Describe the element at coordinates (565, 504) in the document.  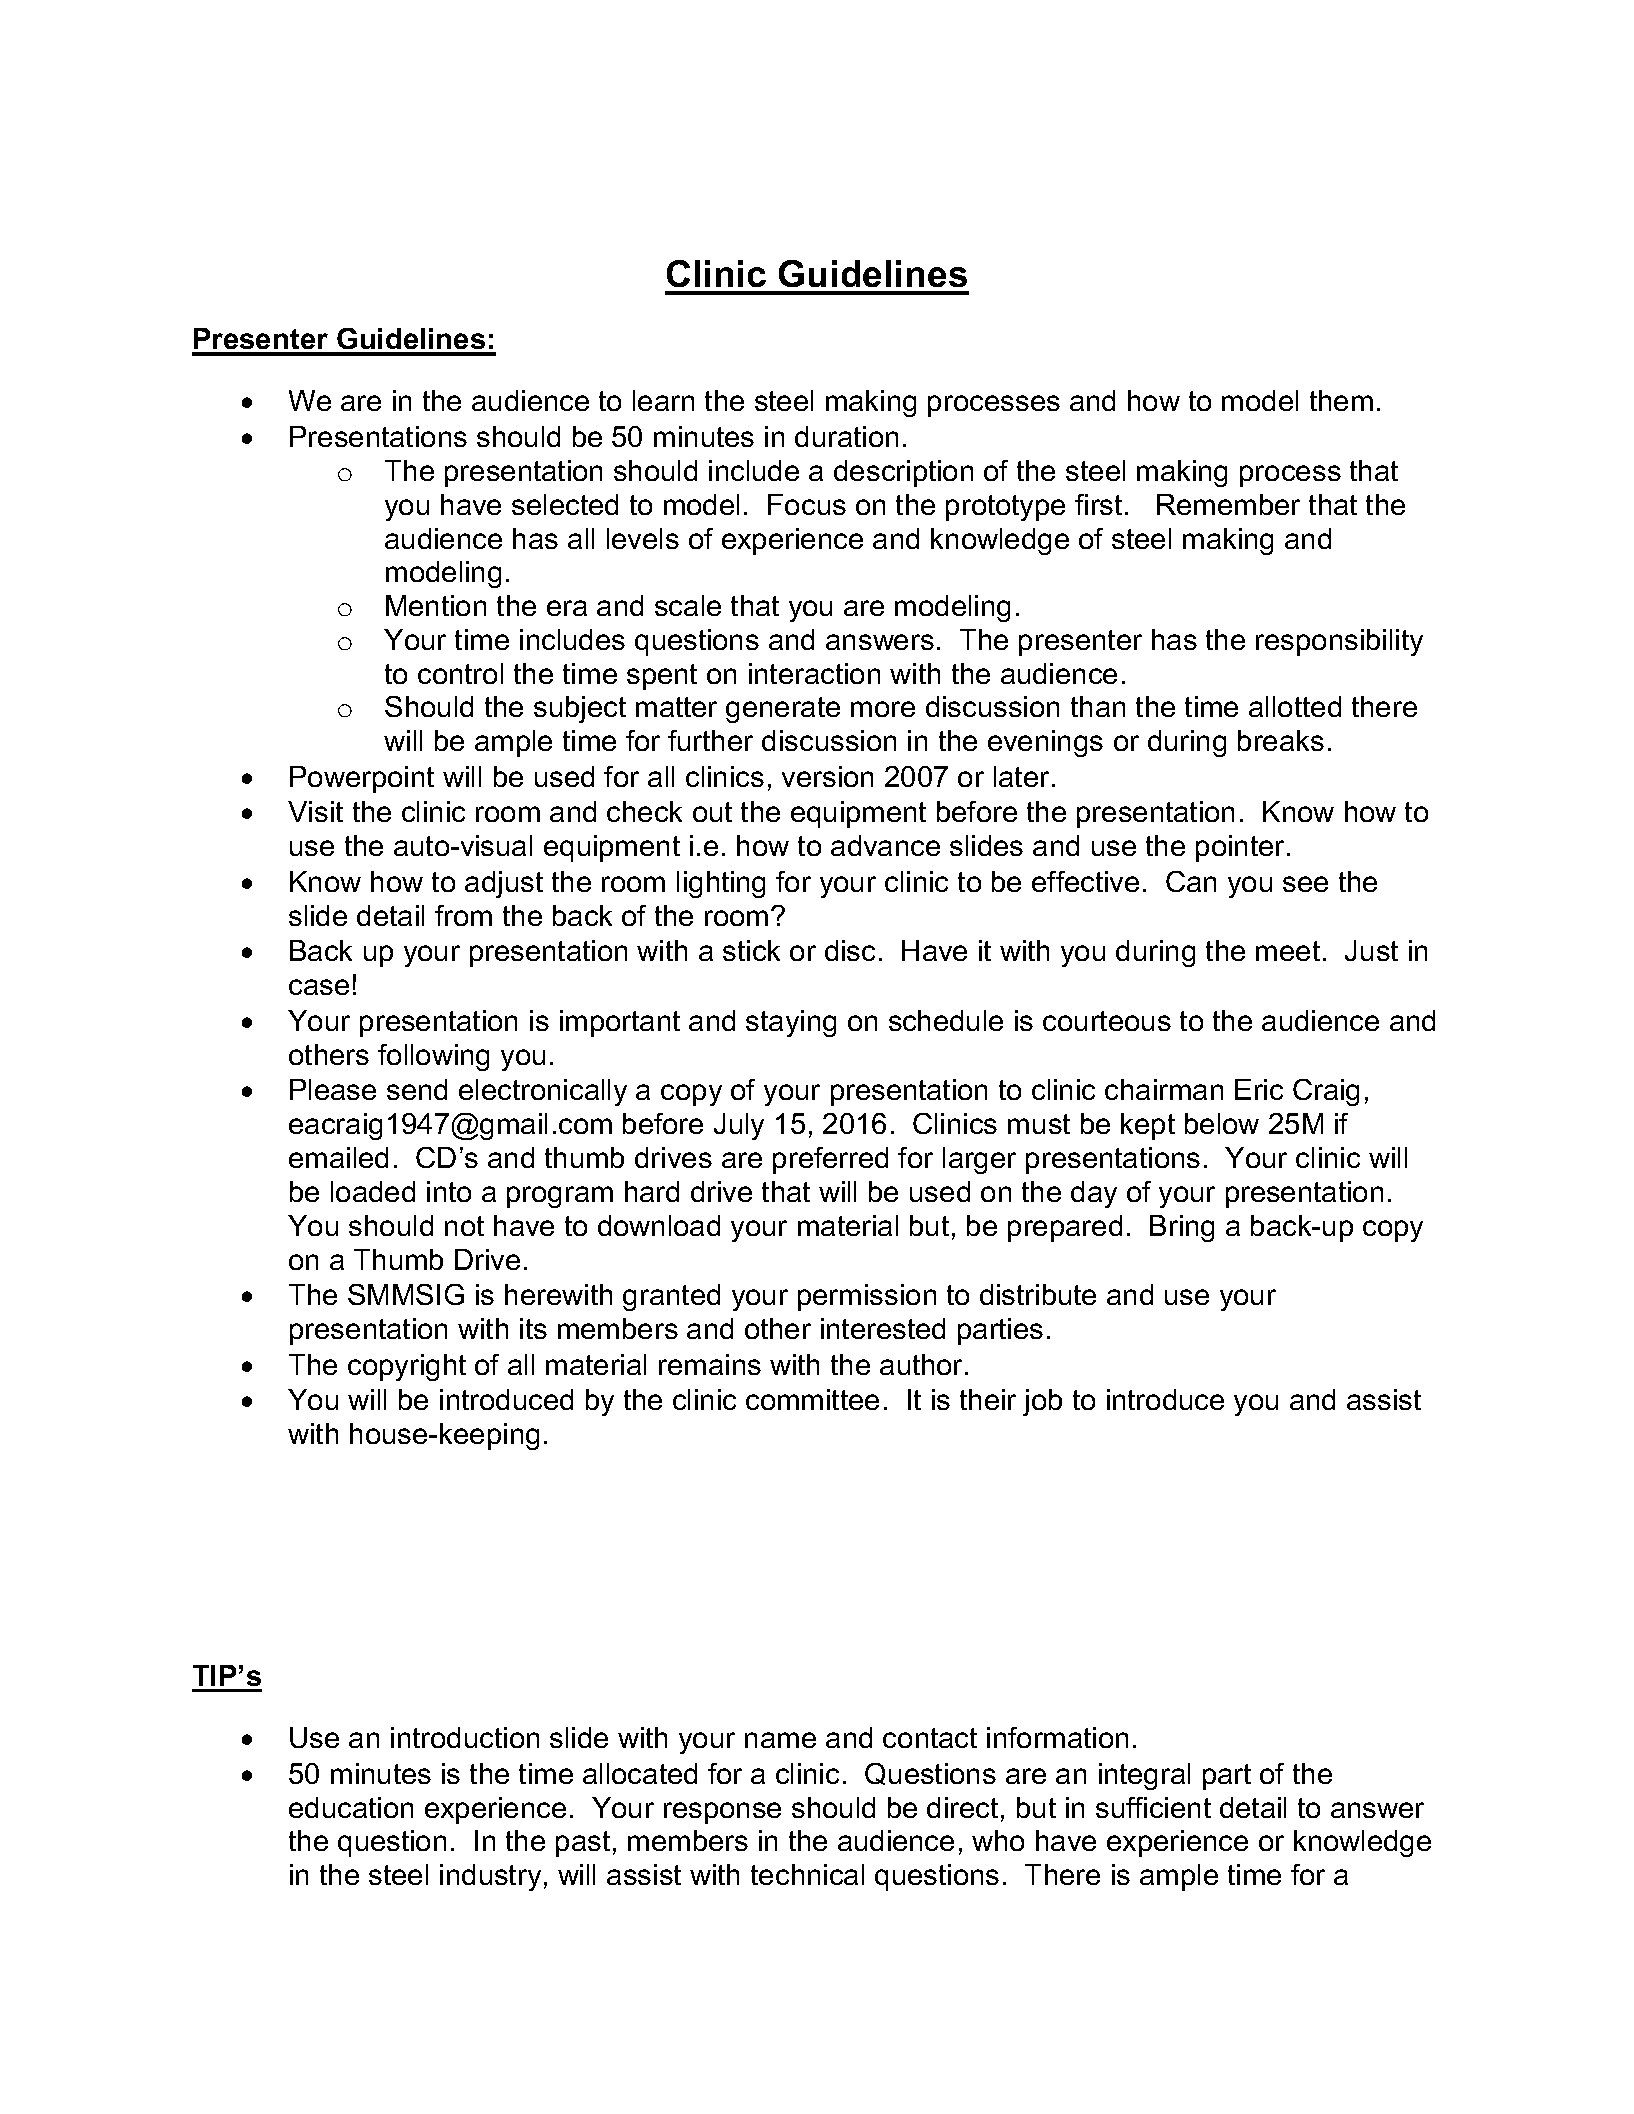
I see `selected` at that location.
